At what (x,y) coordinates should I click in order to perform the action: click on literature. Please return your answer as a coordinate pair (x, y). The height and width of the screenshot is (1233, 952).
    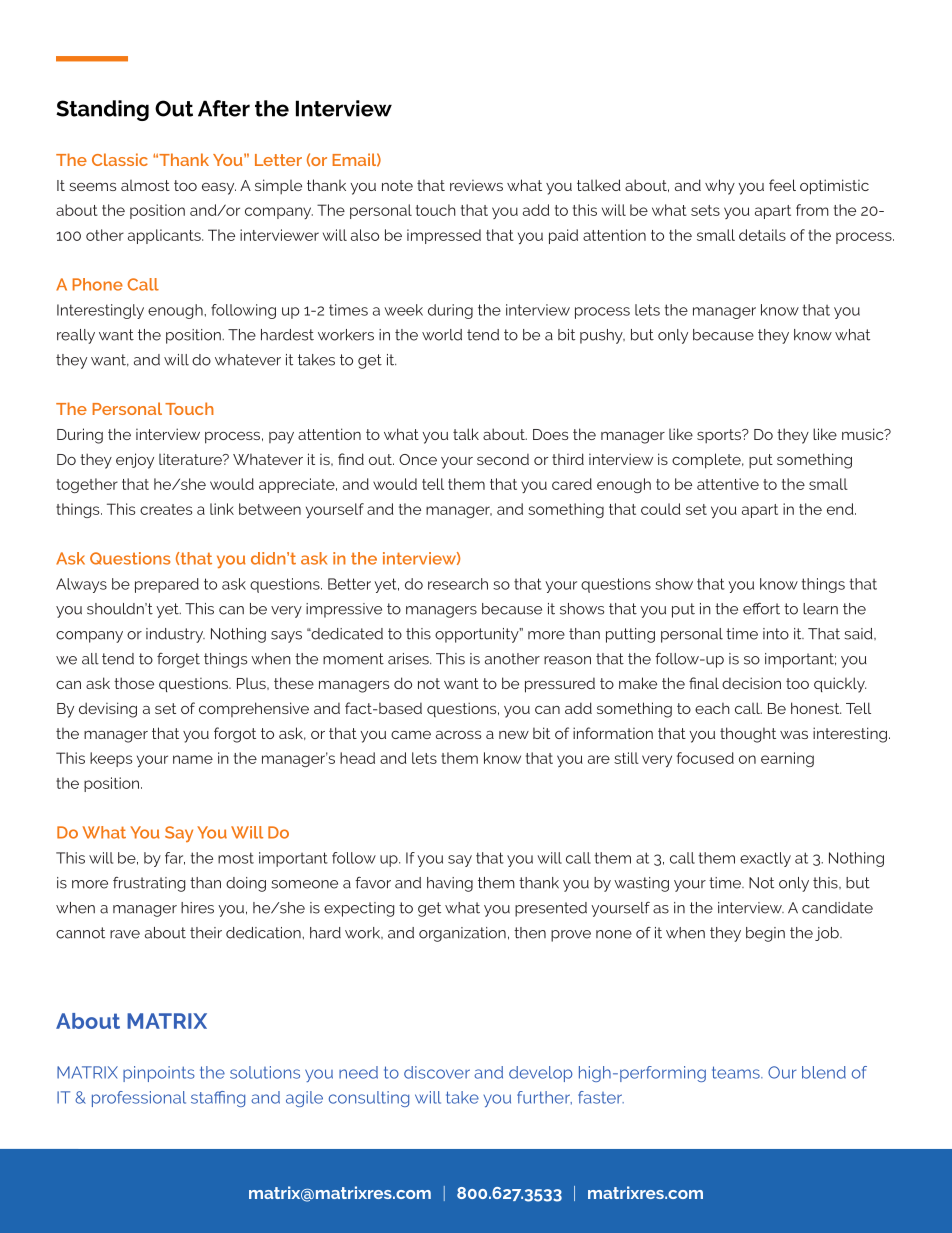
    Looking at the image, I should click on (191, 459).
